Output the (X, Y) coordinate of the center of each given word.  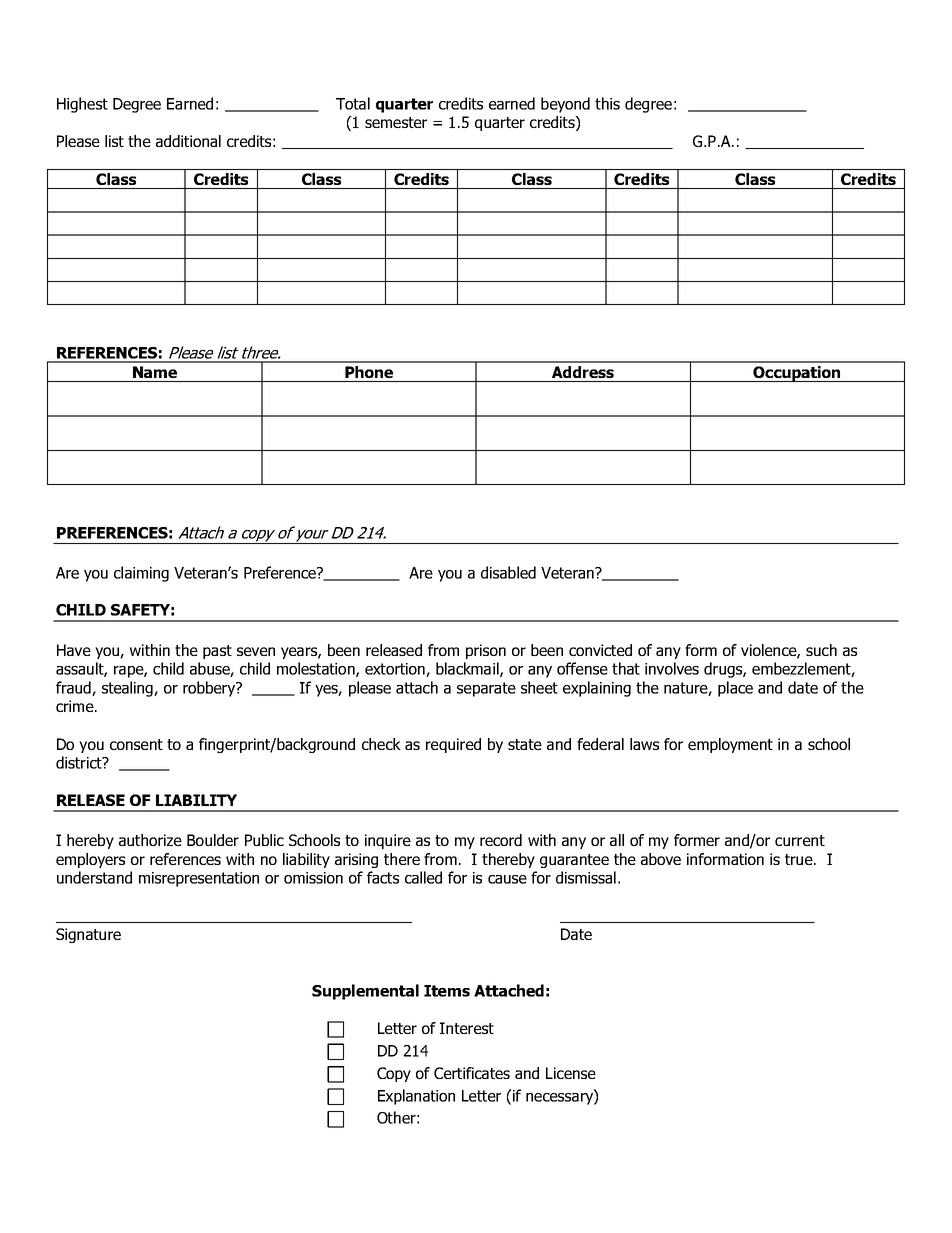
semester (396, 122)
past (217, 652)
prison (486, 651)
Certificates (472, 1073)
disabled (508, 572)
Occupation (797, 374)
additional (188, 141)
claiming (141, 574)
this (607, 103)
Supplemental (365, 992)
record (501, 840)
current (800, 840)
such (821, 650)
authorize (150, 840)
